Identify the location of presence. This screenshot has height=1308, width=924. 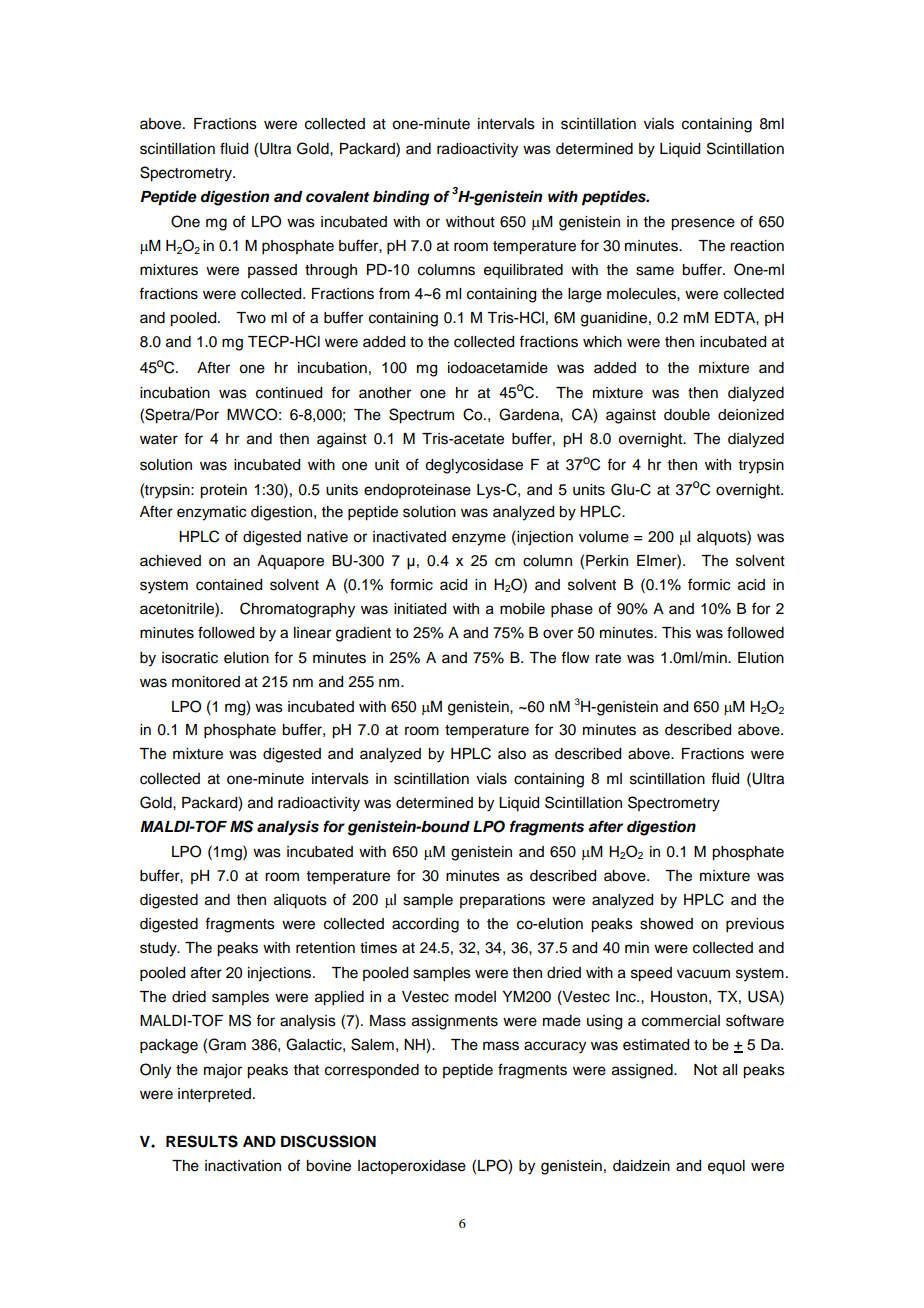
(703, 224).
